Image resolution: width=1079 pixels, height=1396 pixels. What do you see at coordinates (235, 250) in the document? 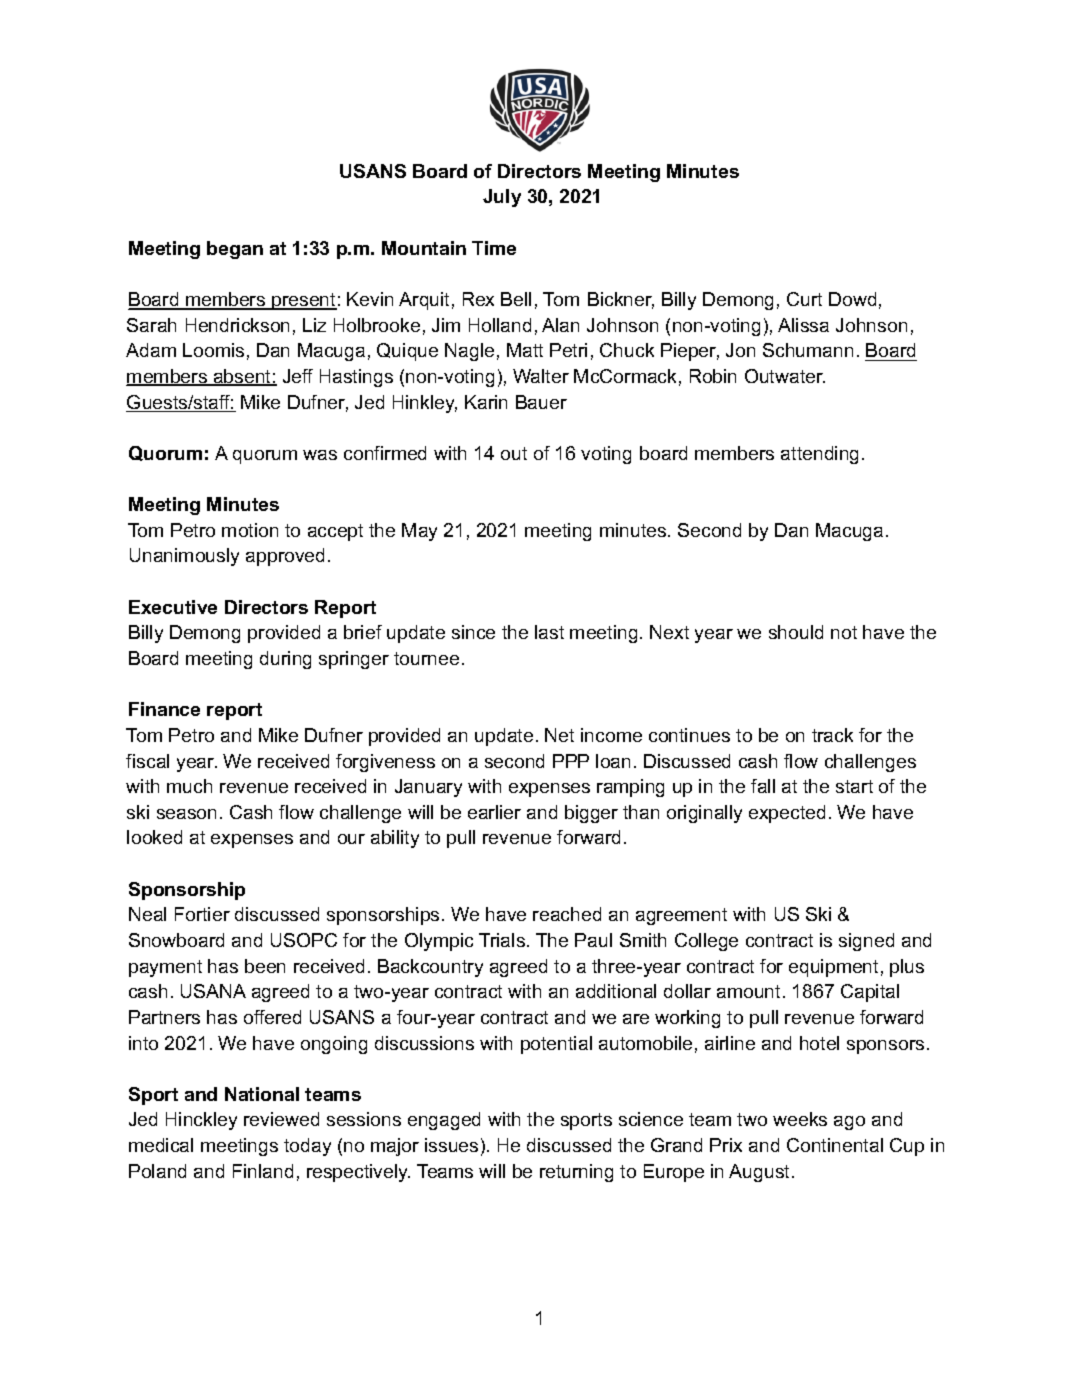
I see `began` at bounding box center [235, 250].
